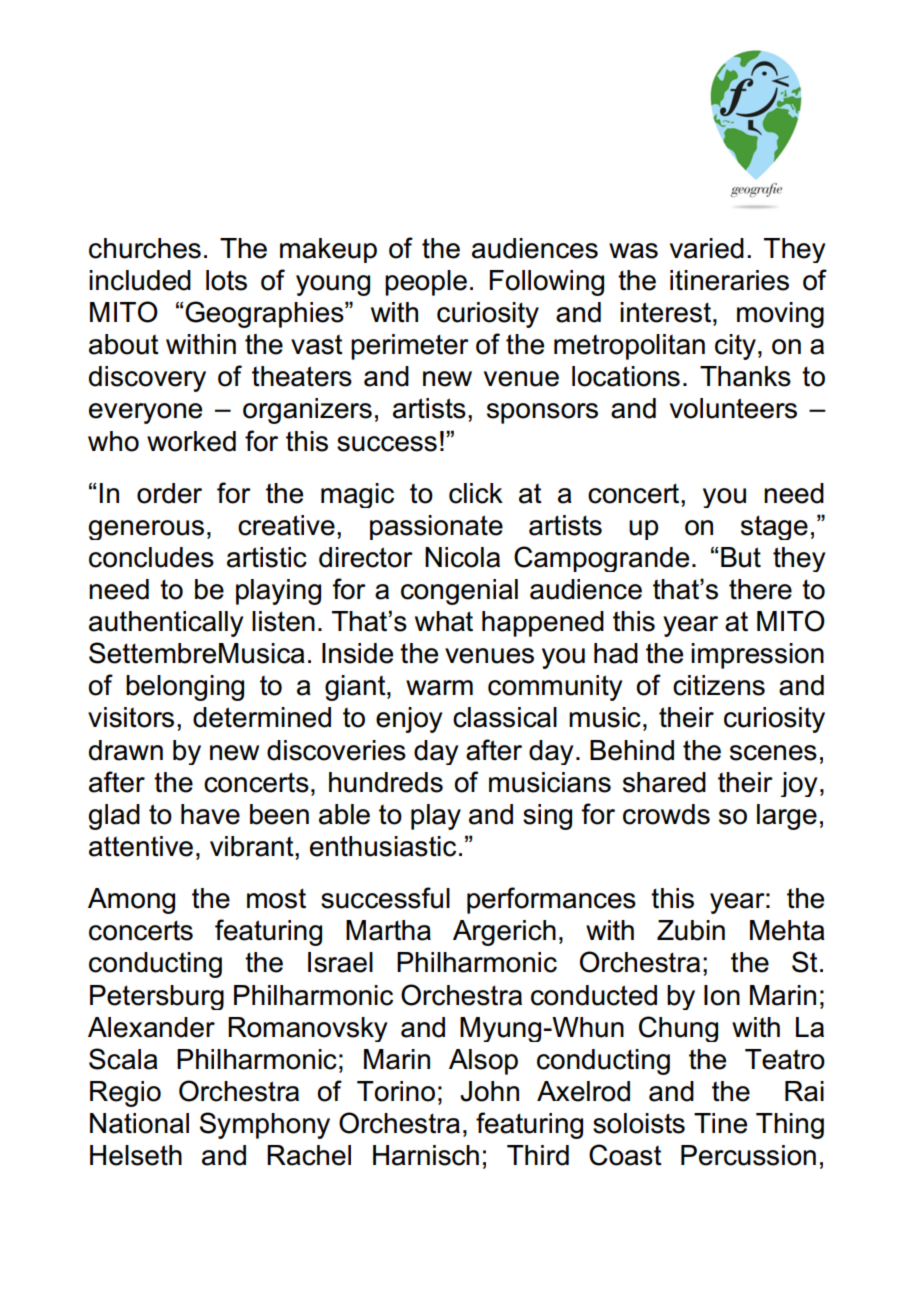 This page has height=1308, width=924. What do you see at coordinates (139, 1123) in the page?
I see `National` at bounding box center [139, 1123].
